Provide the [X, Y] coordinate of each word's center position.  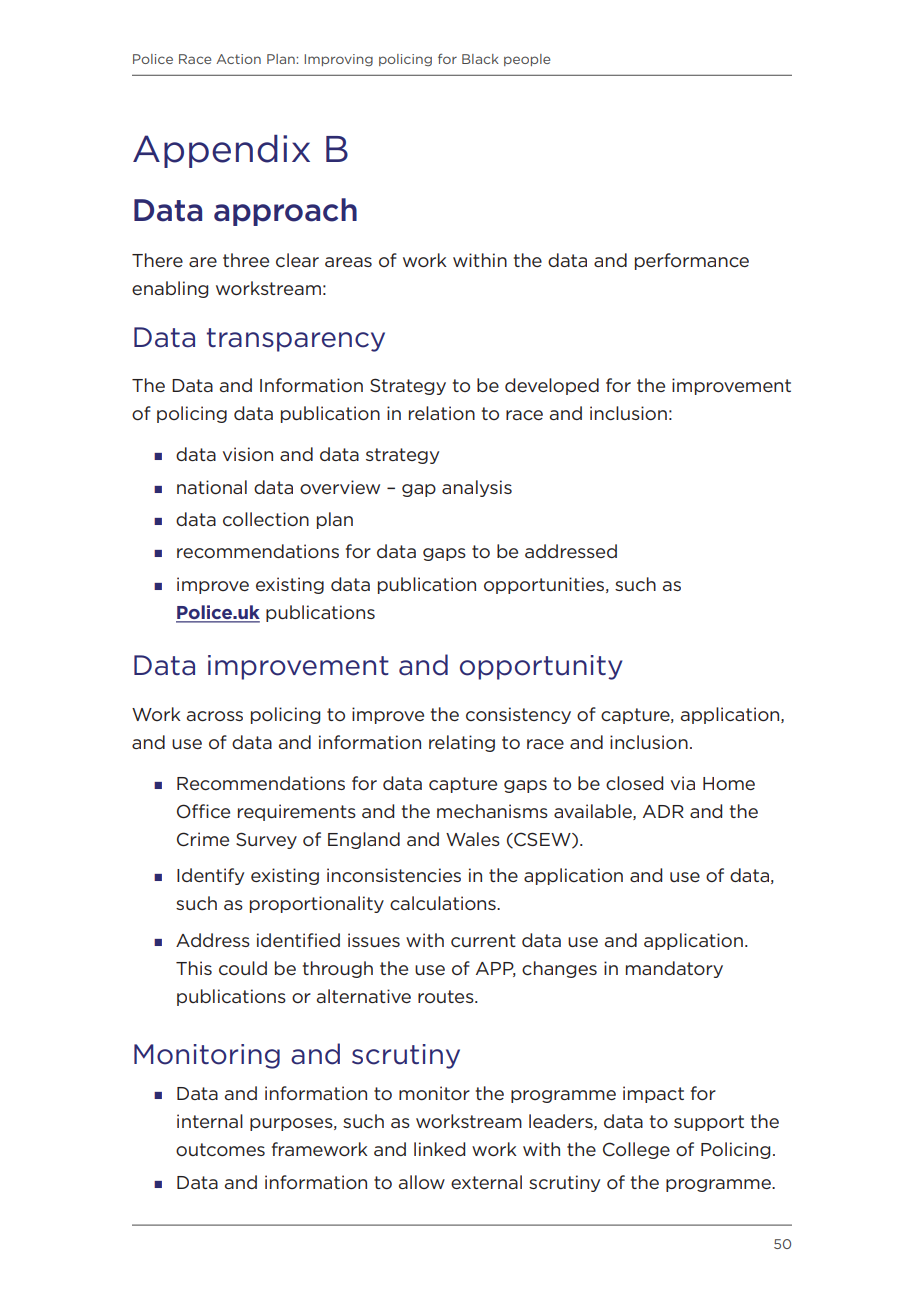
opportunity [541, 667]
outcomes [220, 1149]
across [215, 716]
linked [439, 1149]
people [527, 60]
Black [480, 59]
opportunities [545, 585]
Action [238, 59]
